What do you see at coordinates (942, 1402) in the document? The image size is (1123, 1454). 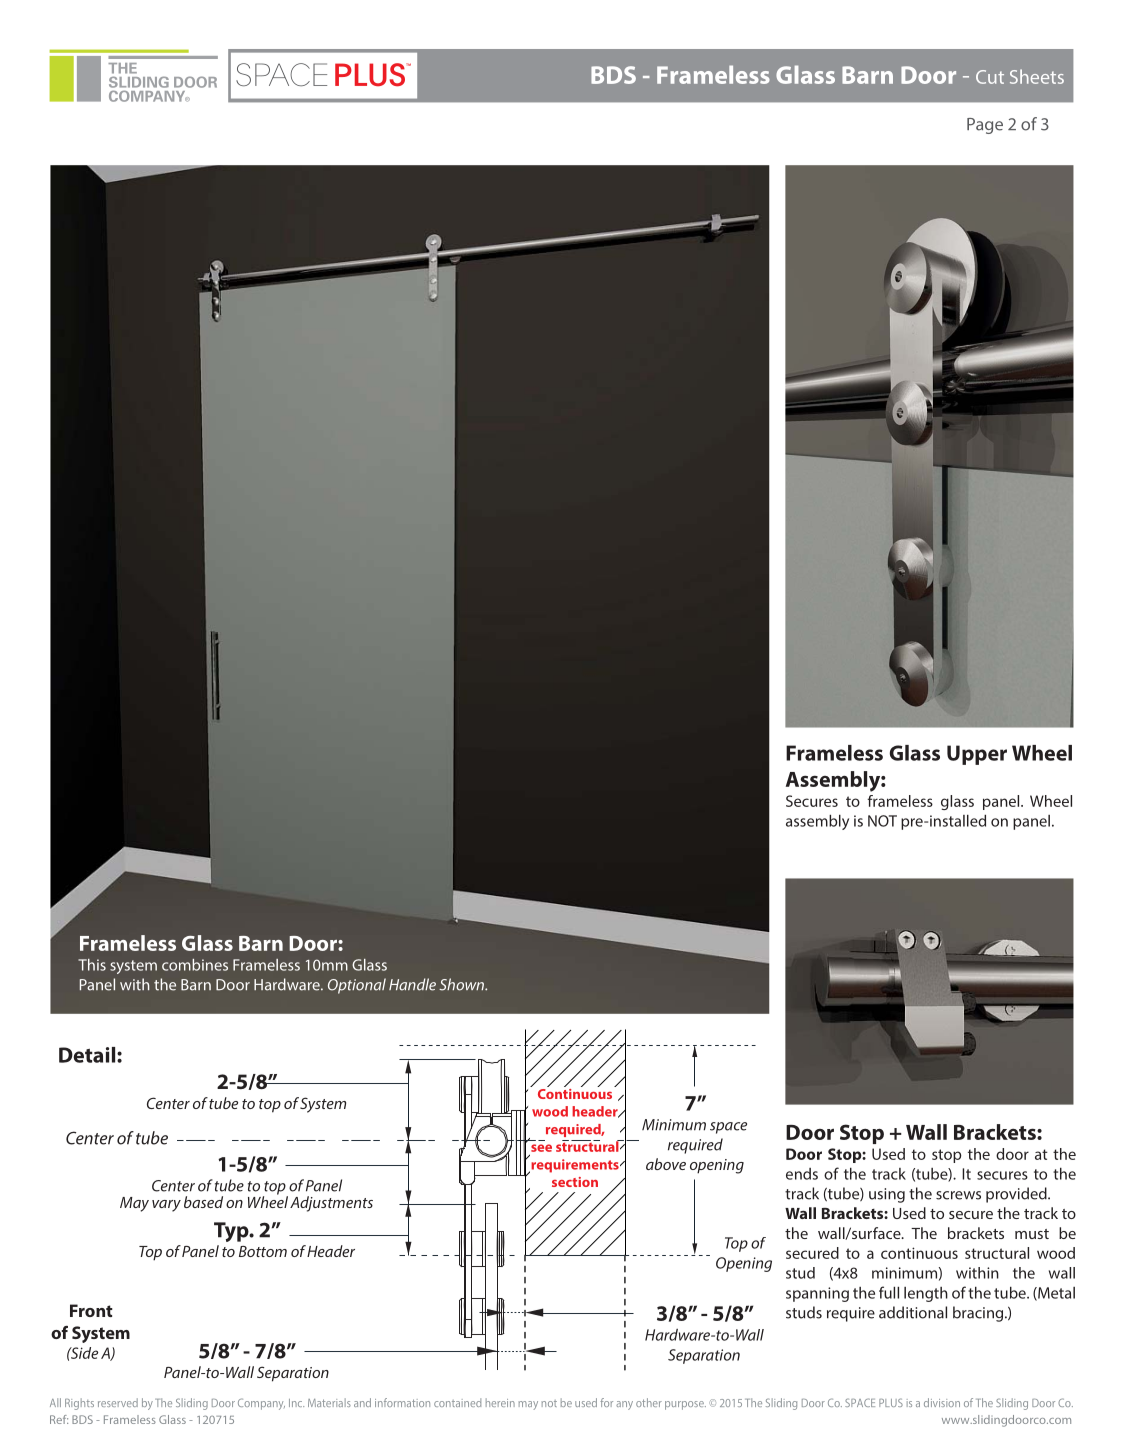 I see `division` at bounding box center [942, 1402].
